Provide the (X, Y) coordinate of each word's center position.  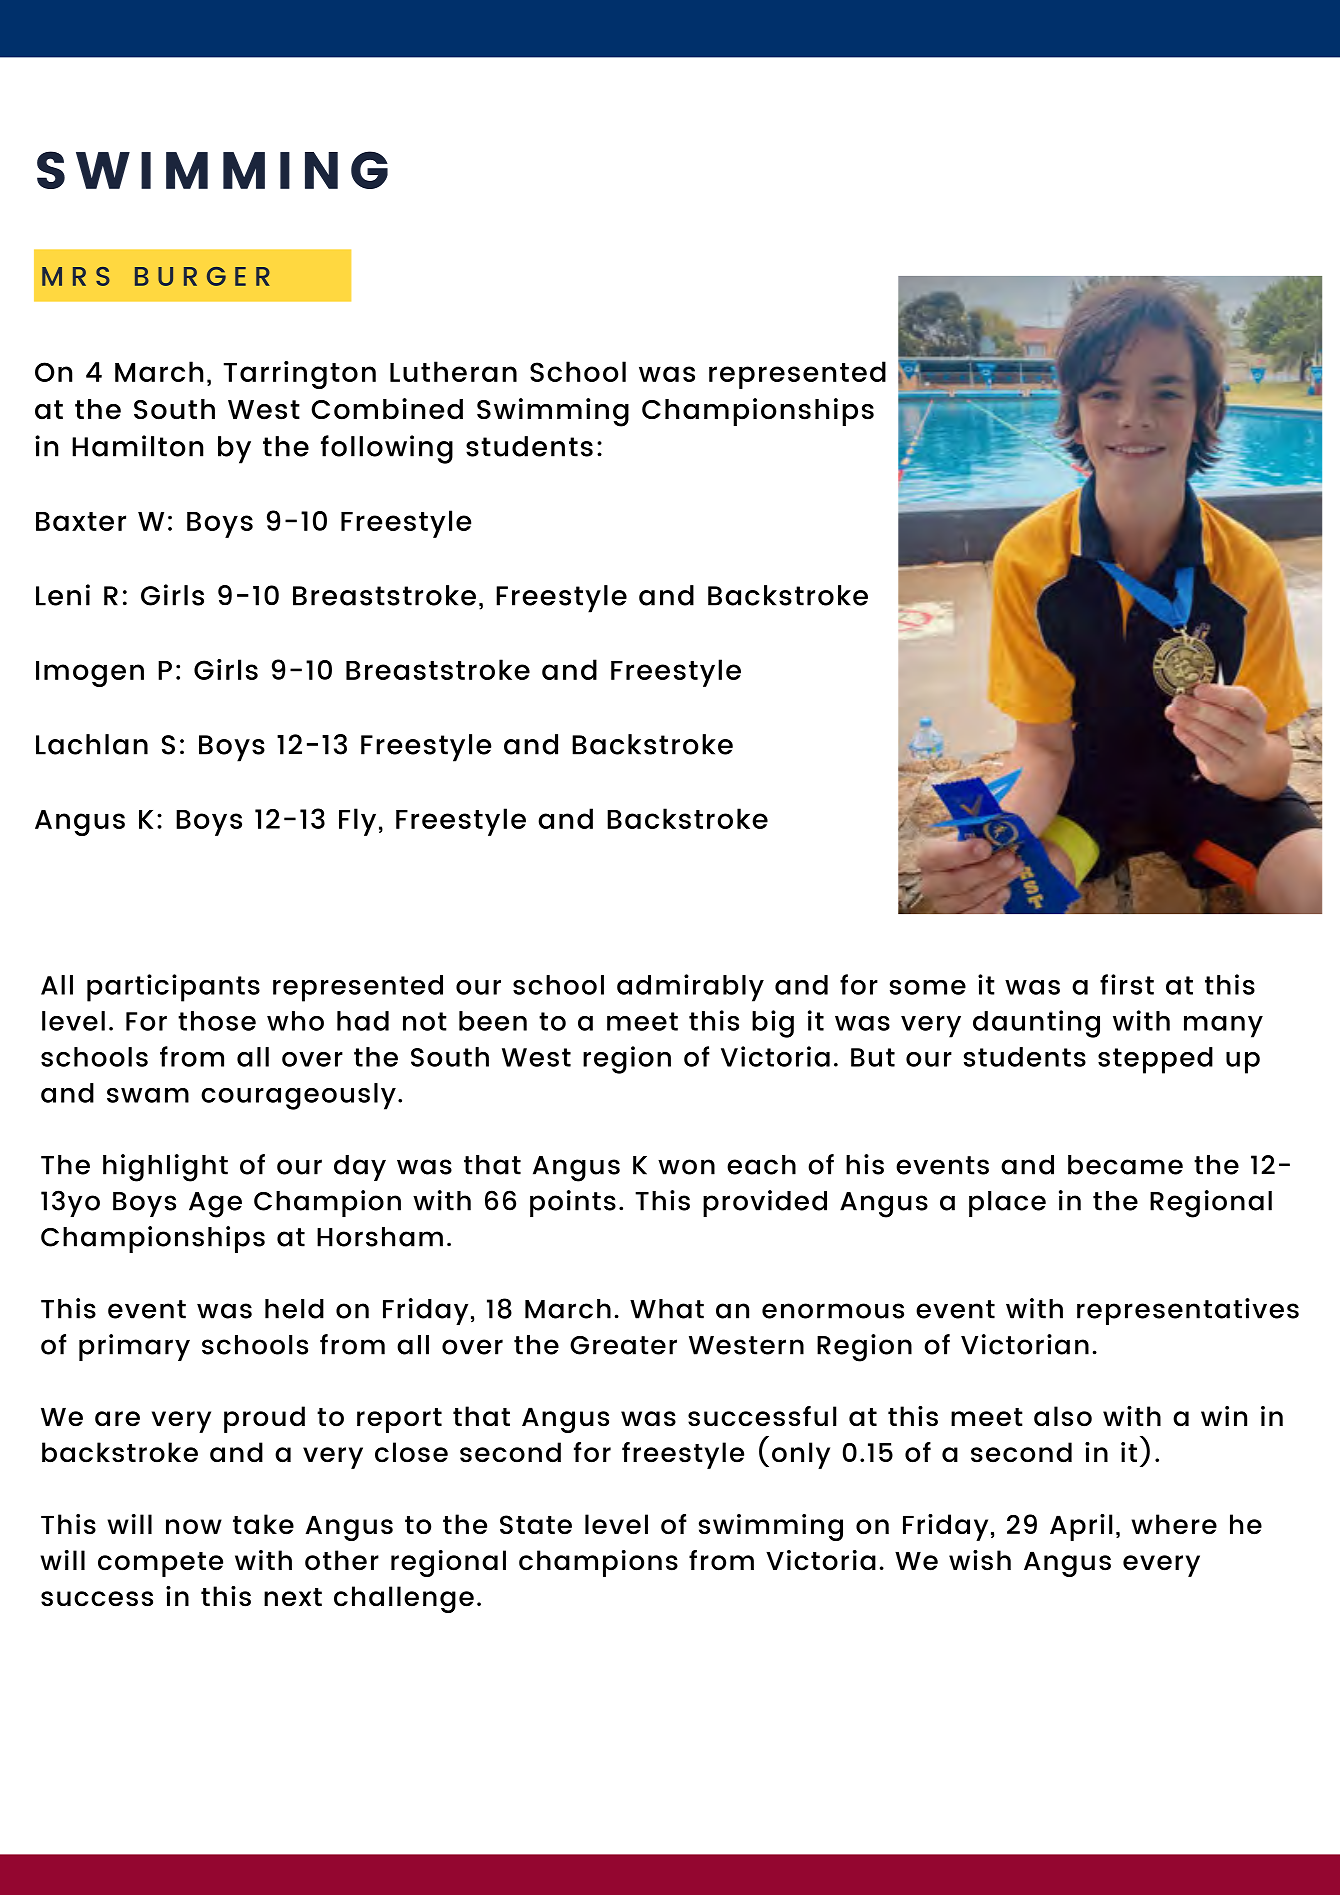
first (1127, 984)
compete (160, 1564)
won (686, 1167)
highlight (165, 1168)
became (1125, 1165)
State (536, 1525)
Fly (357, 822)
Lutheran (453, 371)
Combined (387, 409)
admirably (690, 988)
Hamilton (137, 446)
